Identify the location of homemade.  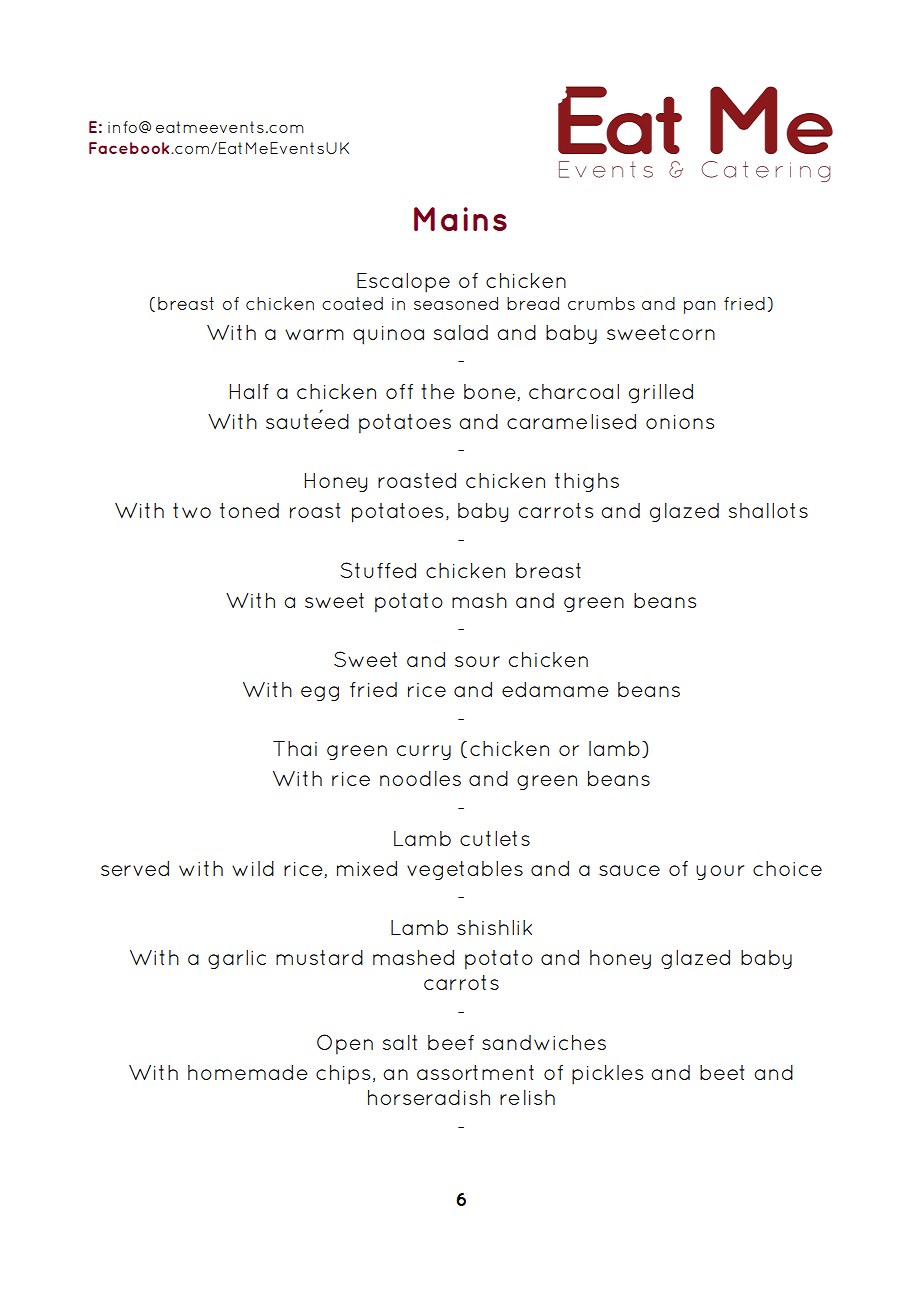
(247, 1072).
